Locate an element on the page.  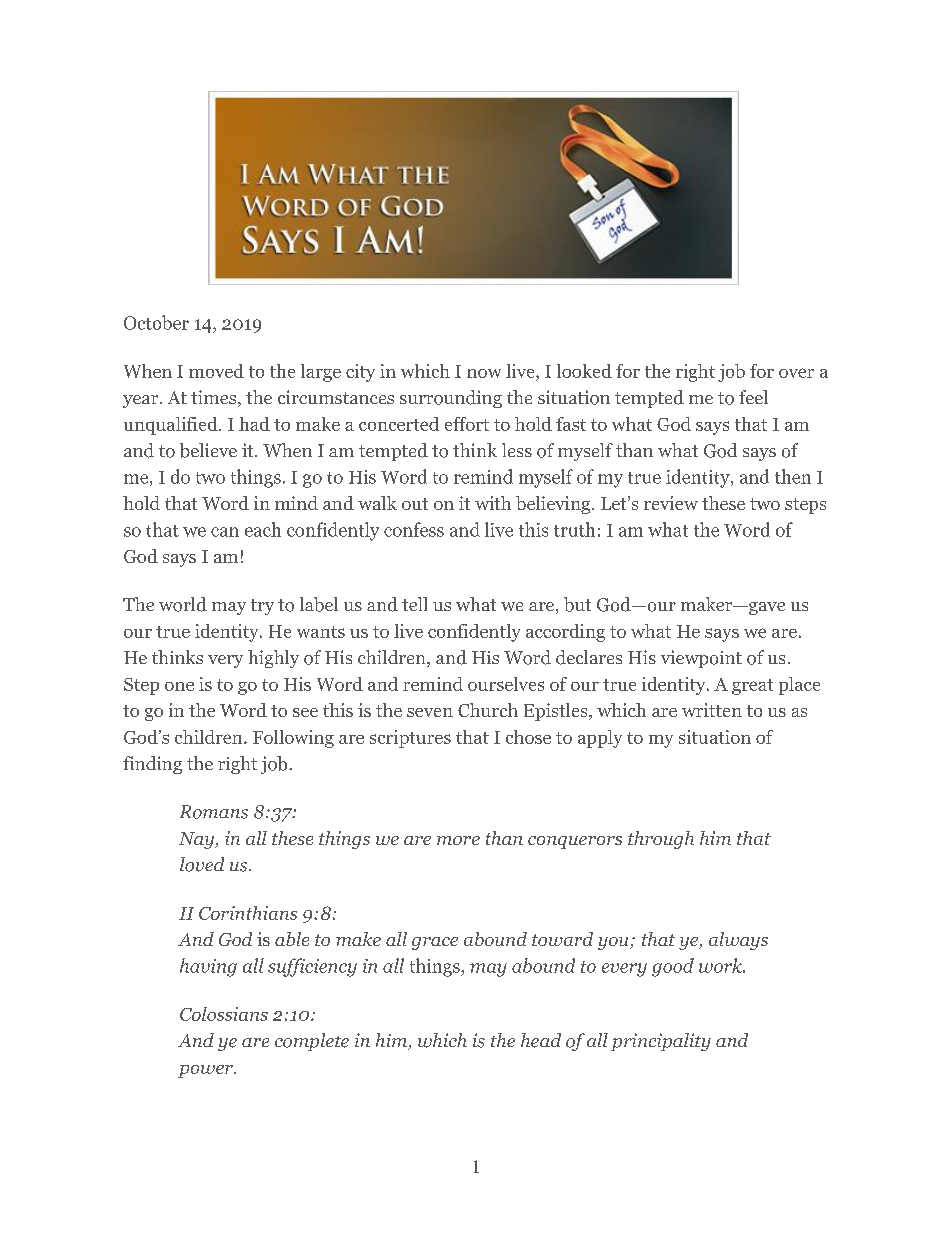
loved is located at coordinates (202, 864).
